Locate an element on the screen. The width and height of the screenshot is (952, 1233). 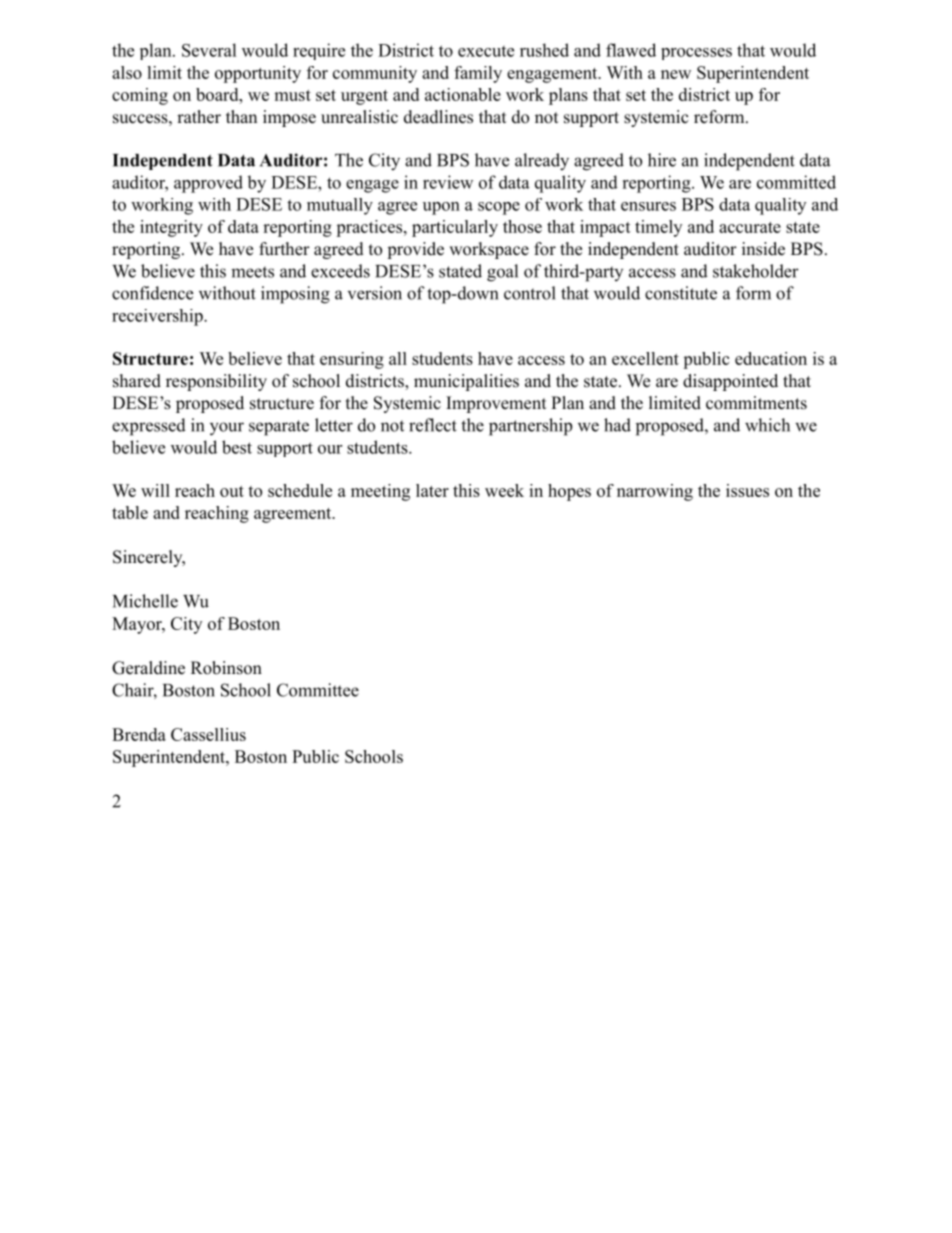
constitute is located at coordinates (681, 293).
